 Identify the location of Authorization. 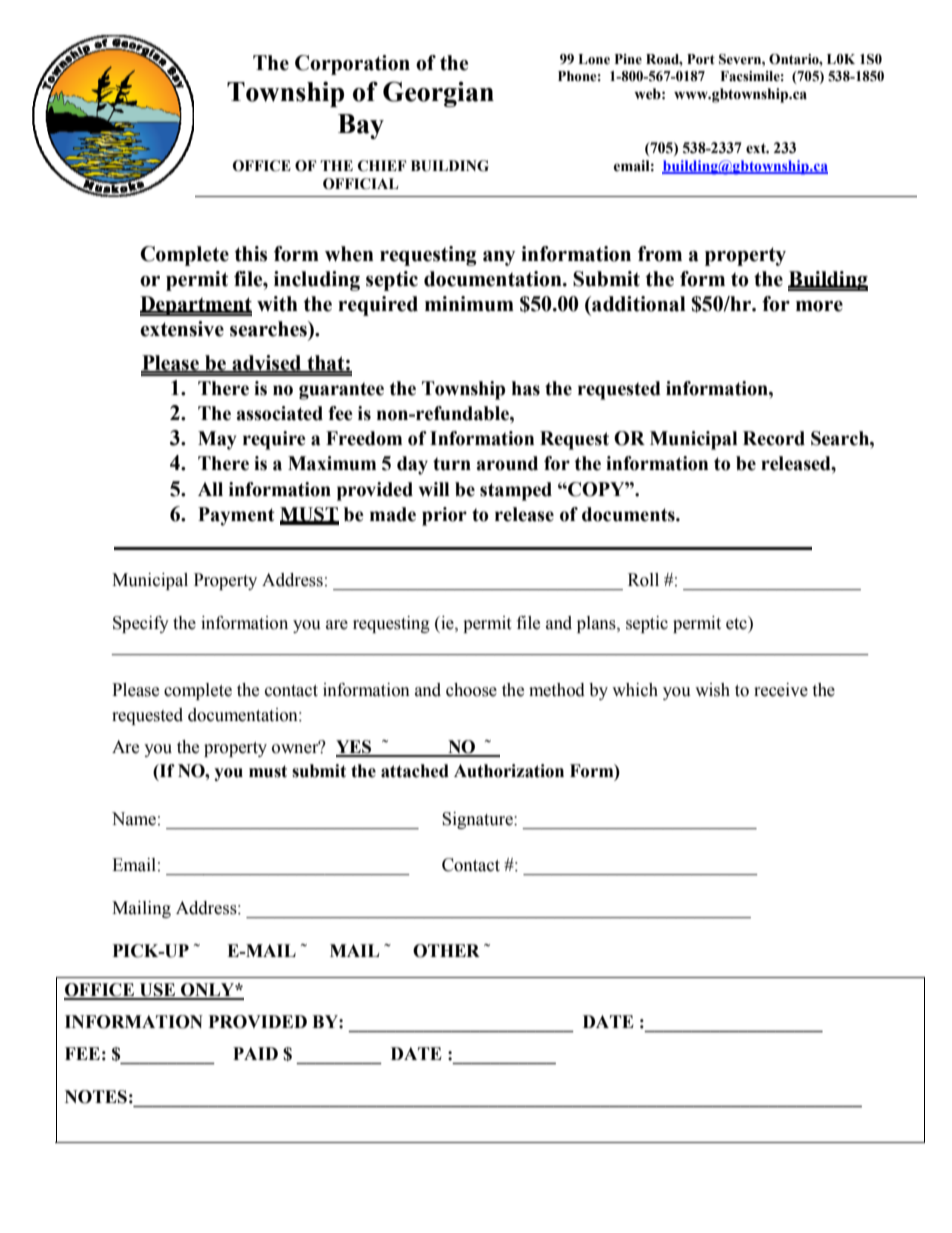
(509, 771).
